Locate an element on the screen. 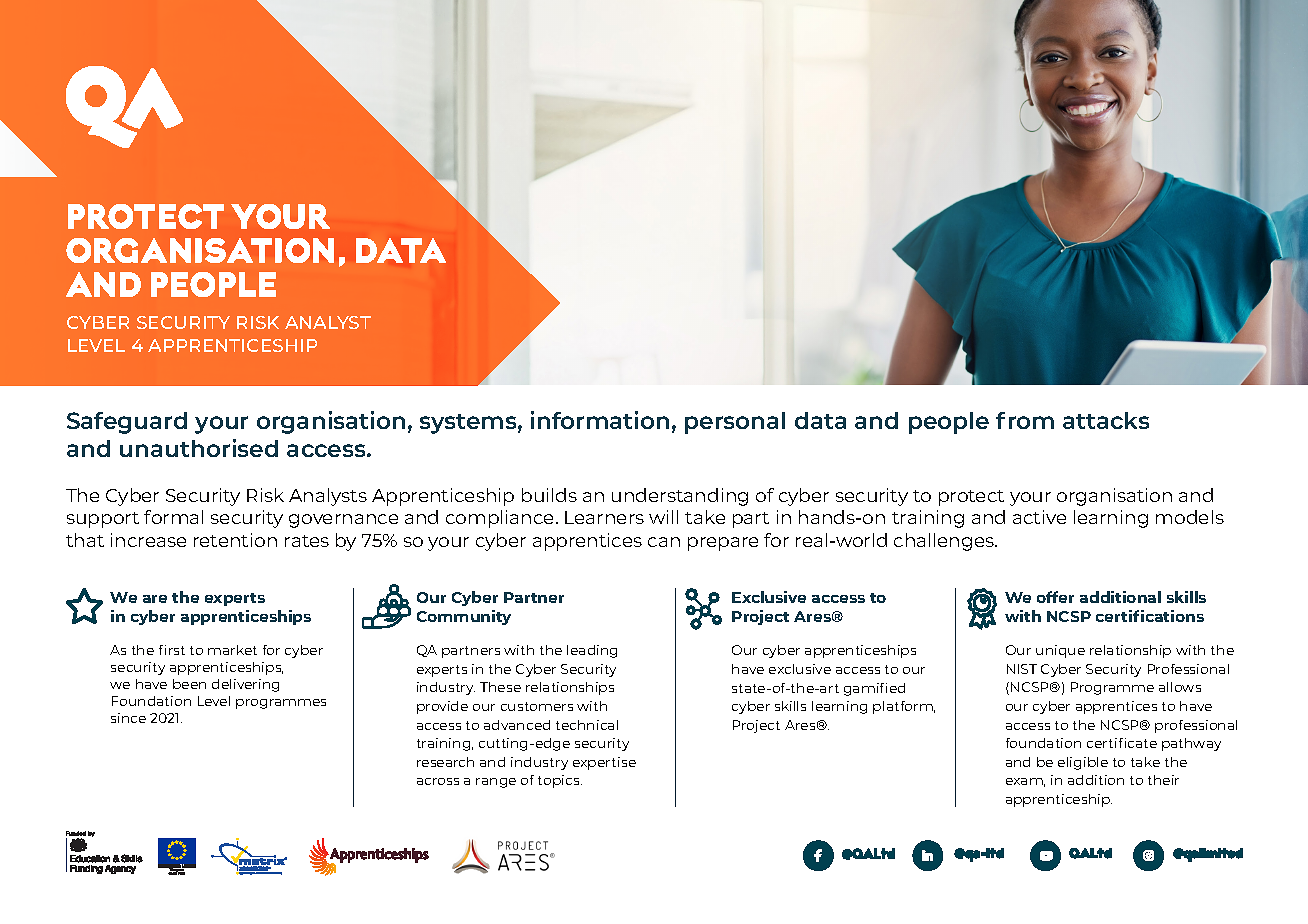 This screenshot has width=1308, height=924. Community is located at coordinates (464, 617).
